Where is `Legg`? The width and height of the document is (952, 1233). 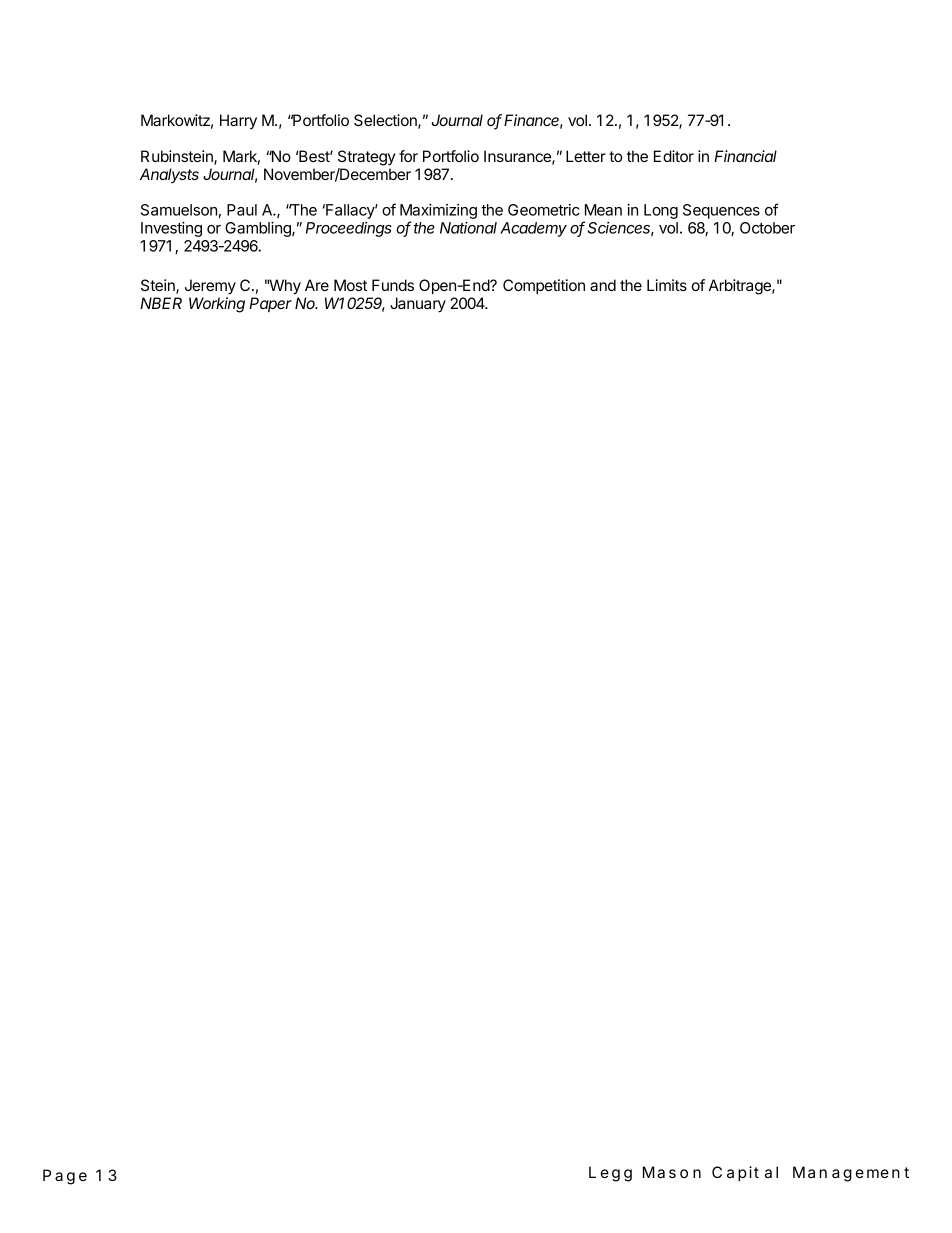
Legg is located at coordinates (610, 1174).
